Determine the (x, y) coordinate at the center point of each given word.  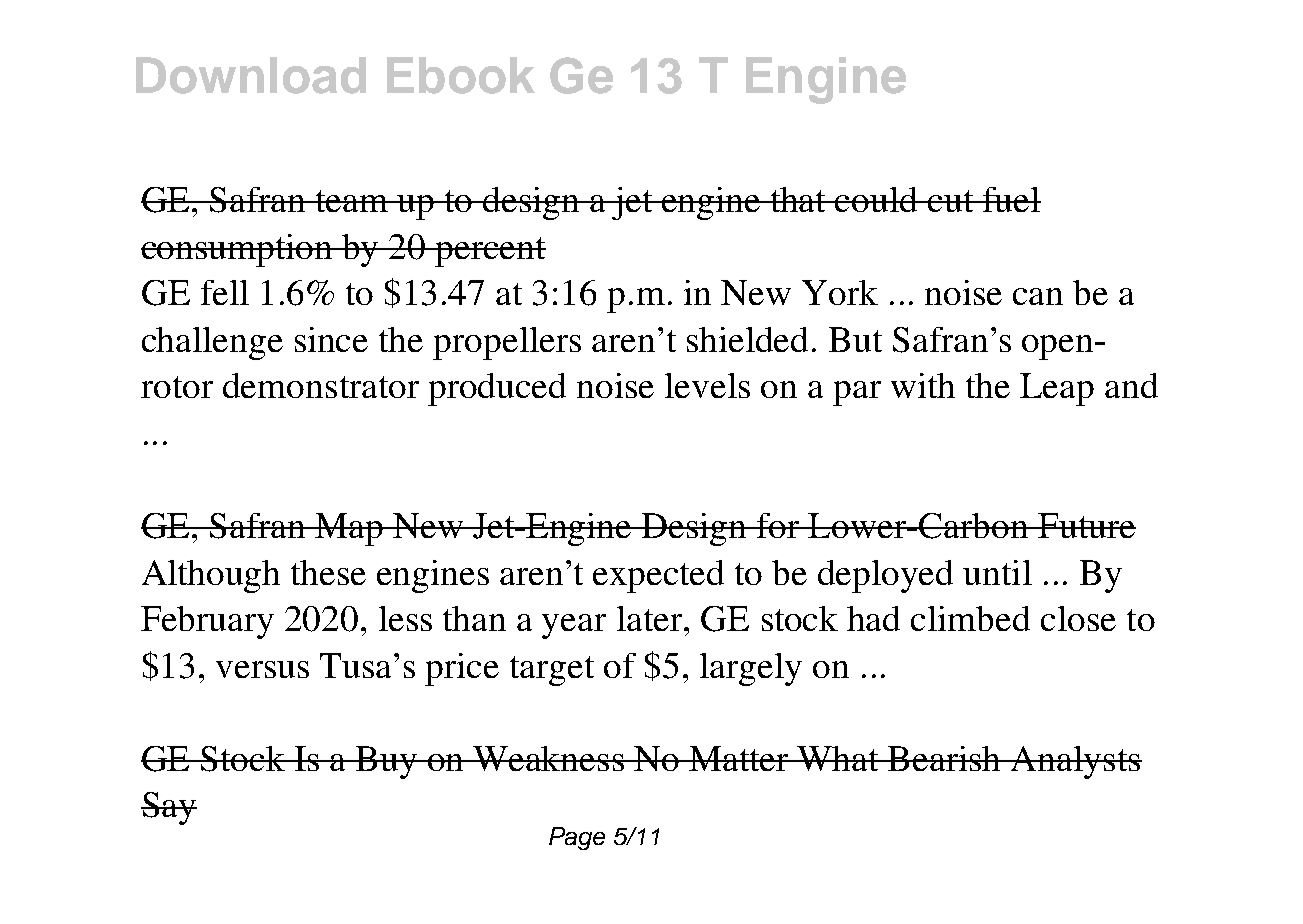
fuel (1011, 199)
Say (169, 808)
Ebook (461, 75)
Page (577, 838)
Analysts (1075, 762)
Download (251, 75)
